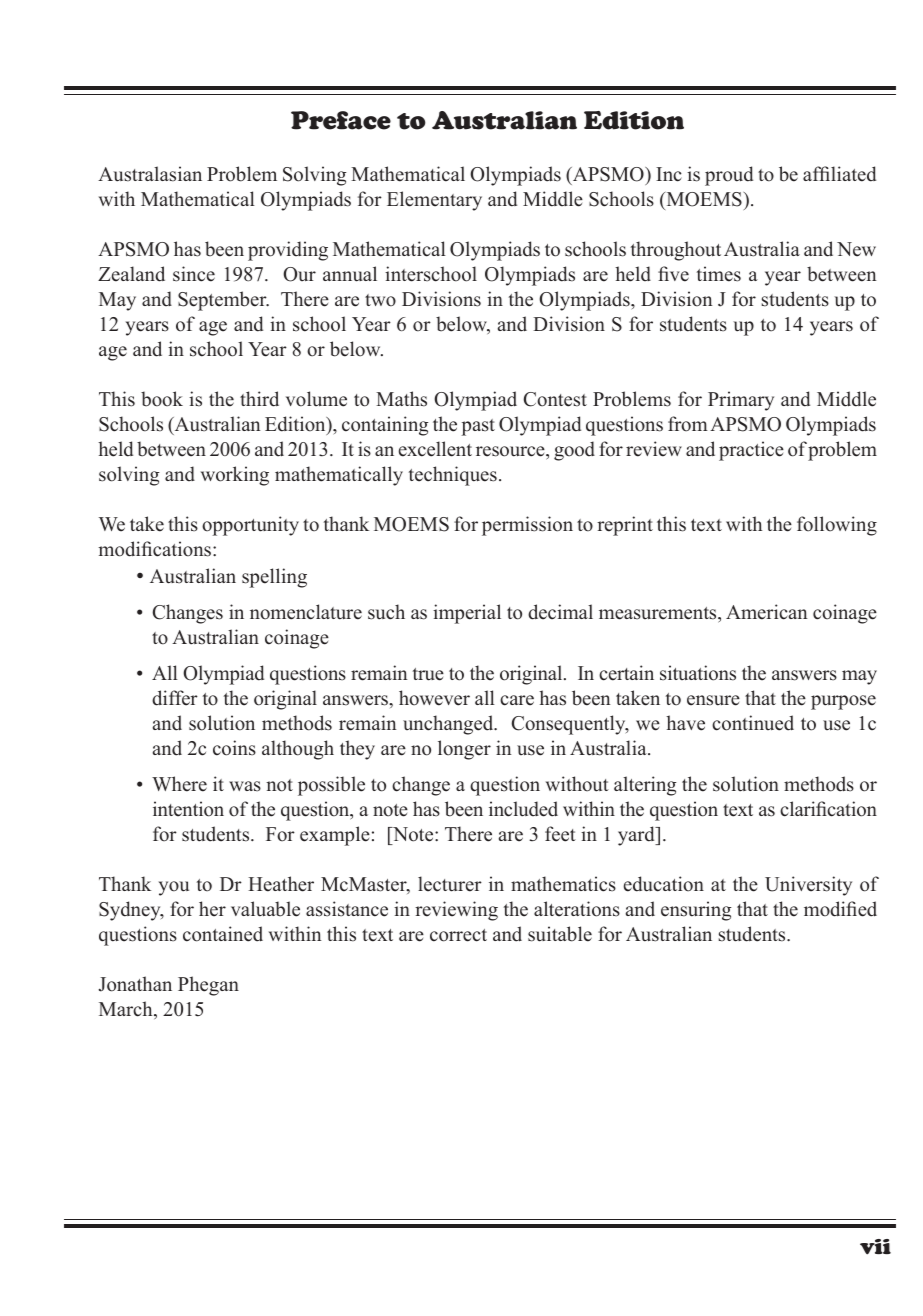 The image size is (923, 1316). What do you see at coordinates (434, 201) in the screenshot?
I see `Elementary` at bounding box center [434, 201].
